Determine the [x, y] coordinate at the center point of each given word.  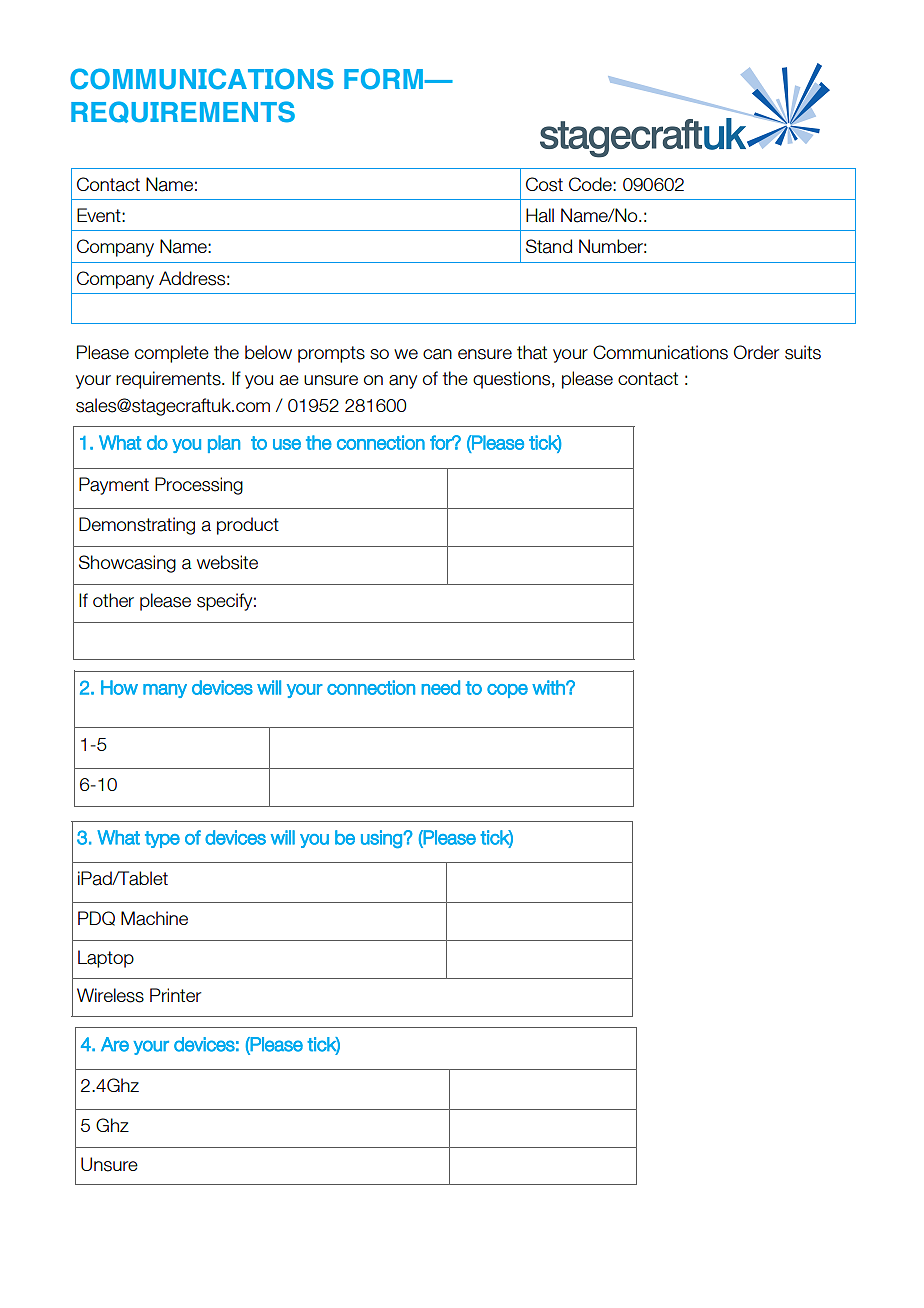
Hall [540, 215]
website [227, 562]
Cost [544, 184]
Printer [175, 995]
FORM [384, 79]
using [382, 839]
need [440, 687]
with [549, 687]
